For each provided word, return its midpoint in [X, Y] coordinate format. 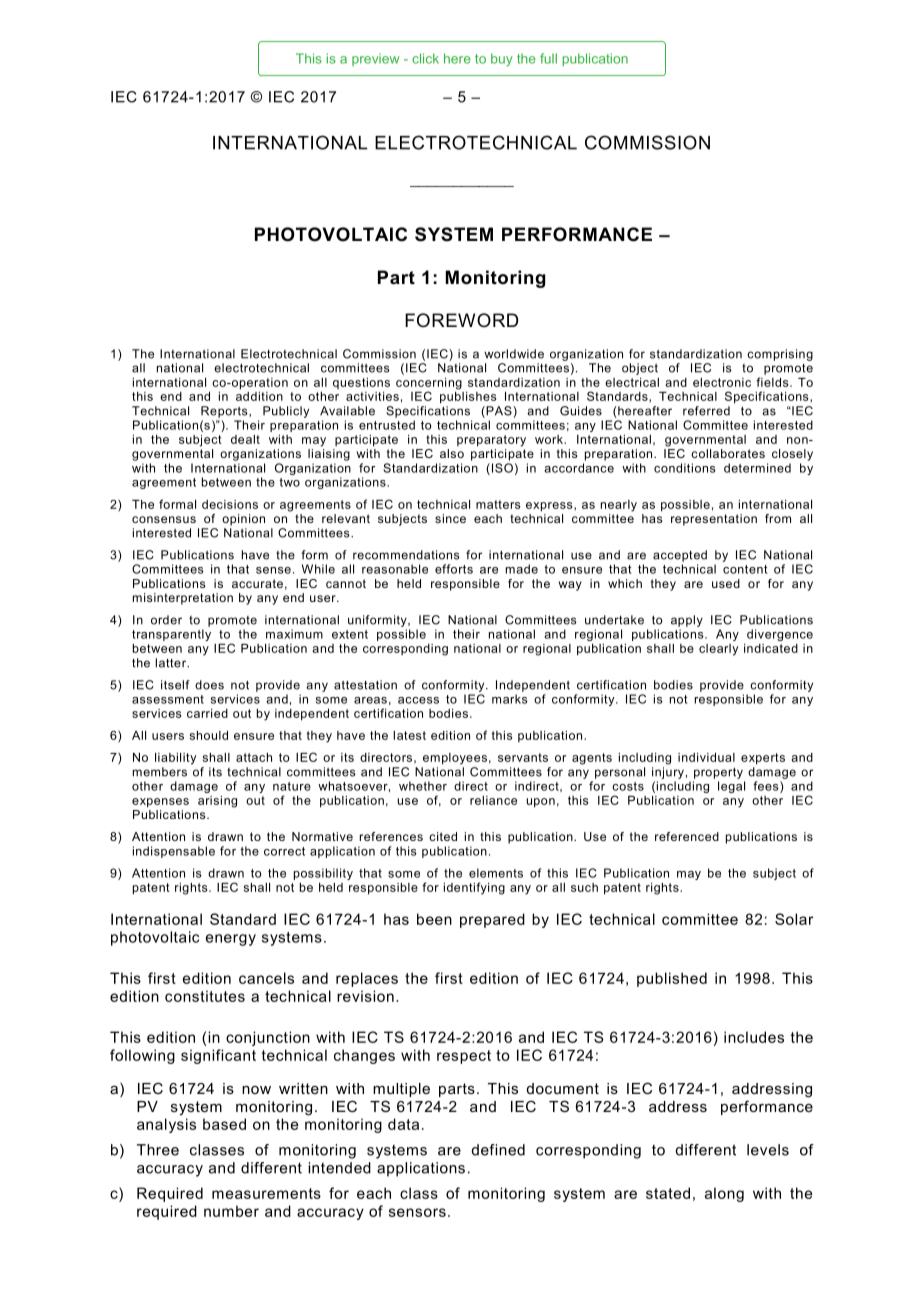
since [450, 518]
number [231, 1211]
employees [455, 759]
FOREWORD [461, 320]
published [672, 979]
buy [502, 60]
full [548, 58]
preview [375, 59]
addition [259, 395]
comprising [780, 355]
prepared [492, 920]
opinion [243, 520]
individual [706, 757]
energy [231, 940]
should [209, 735]
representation [714, 520]
